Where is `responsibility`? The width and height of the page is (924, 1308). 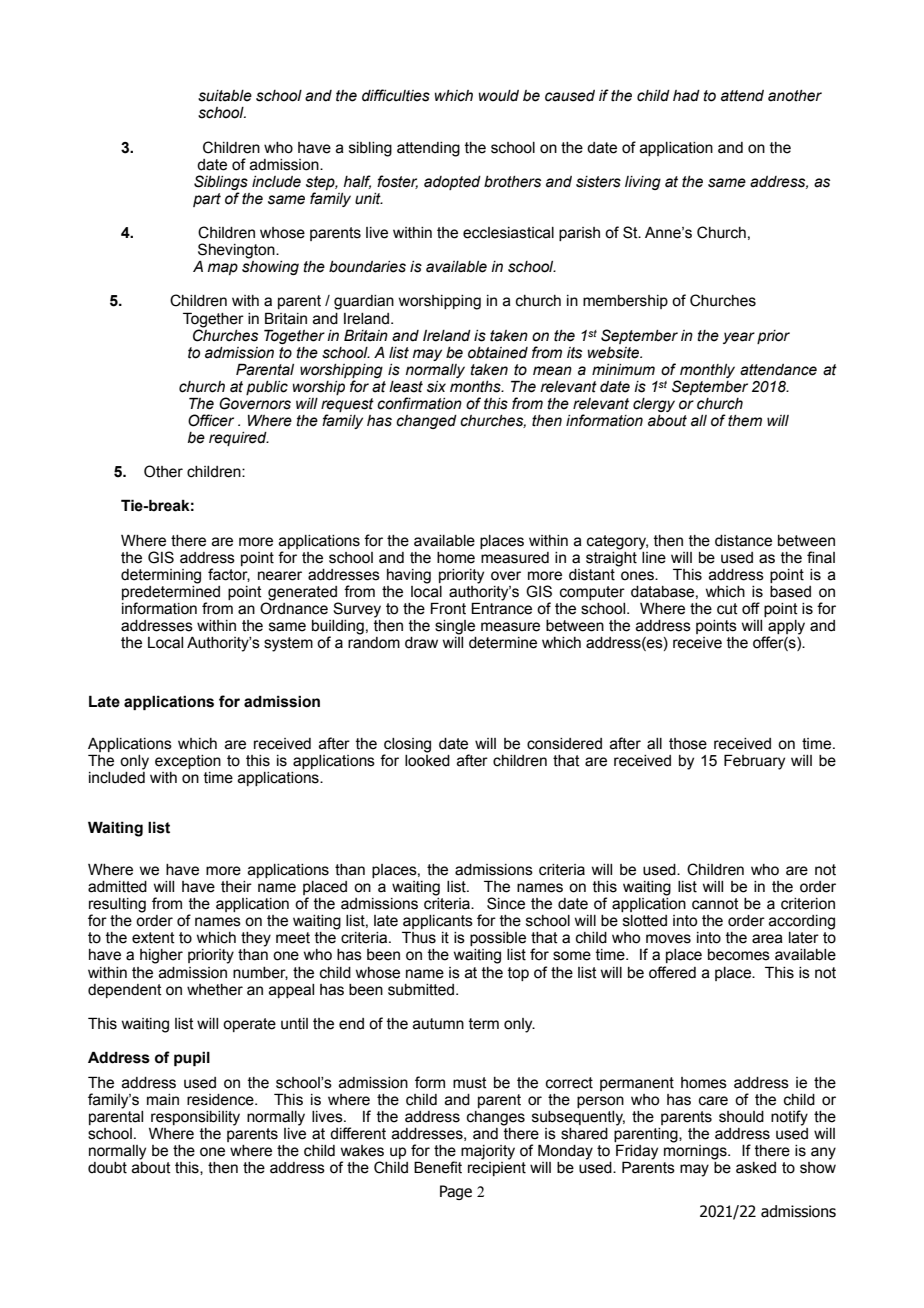
responsibility is located at coordinates (195, 1118).
